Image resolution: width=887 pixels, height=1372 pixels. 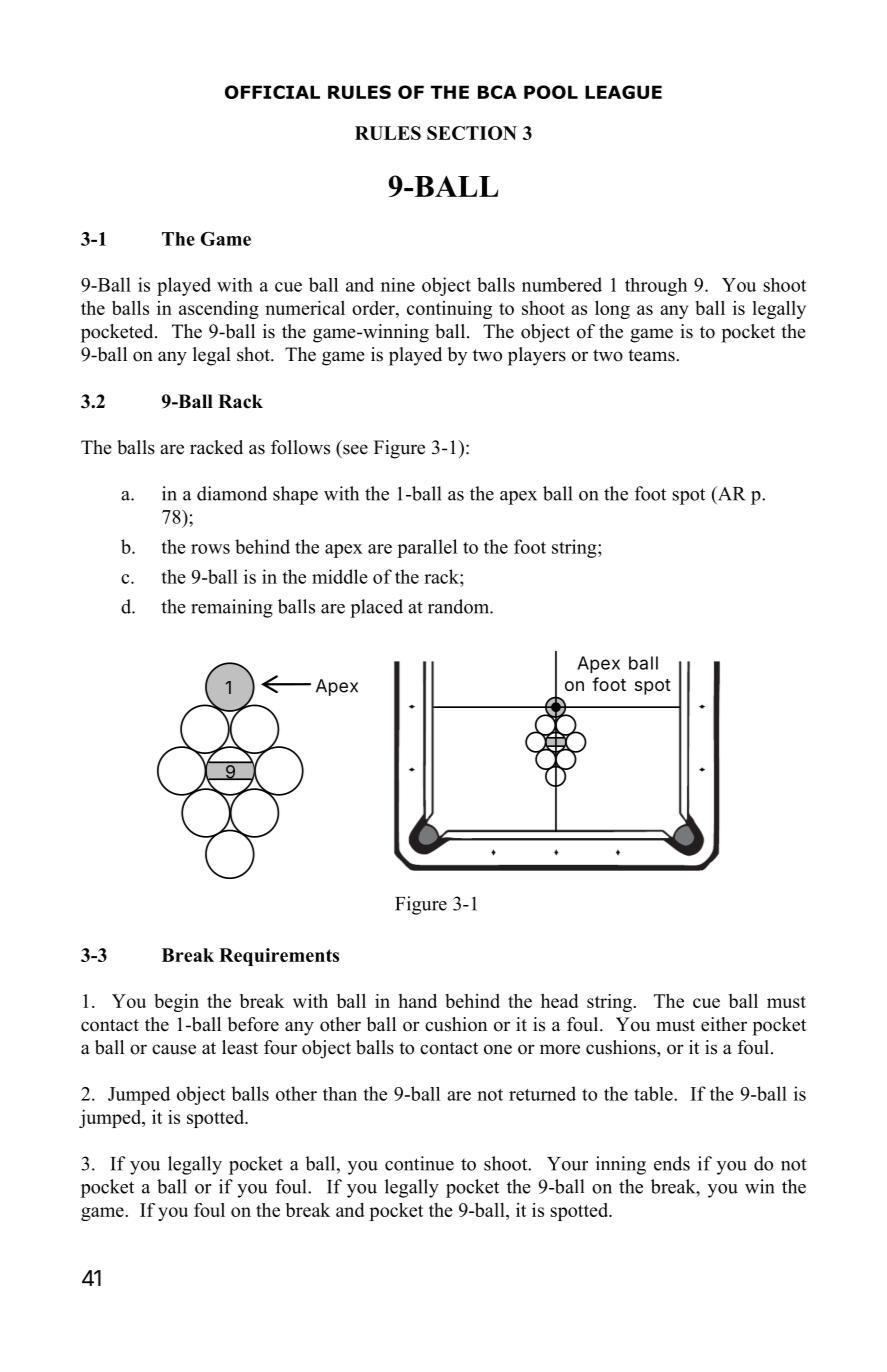 What do you see at coordinates (272, 92) in the screenshot?
I see `OFFICIAL` at bounding box center [272, 92].
